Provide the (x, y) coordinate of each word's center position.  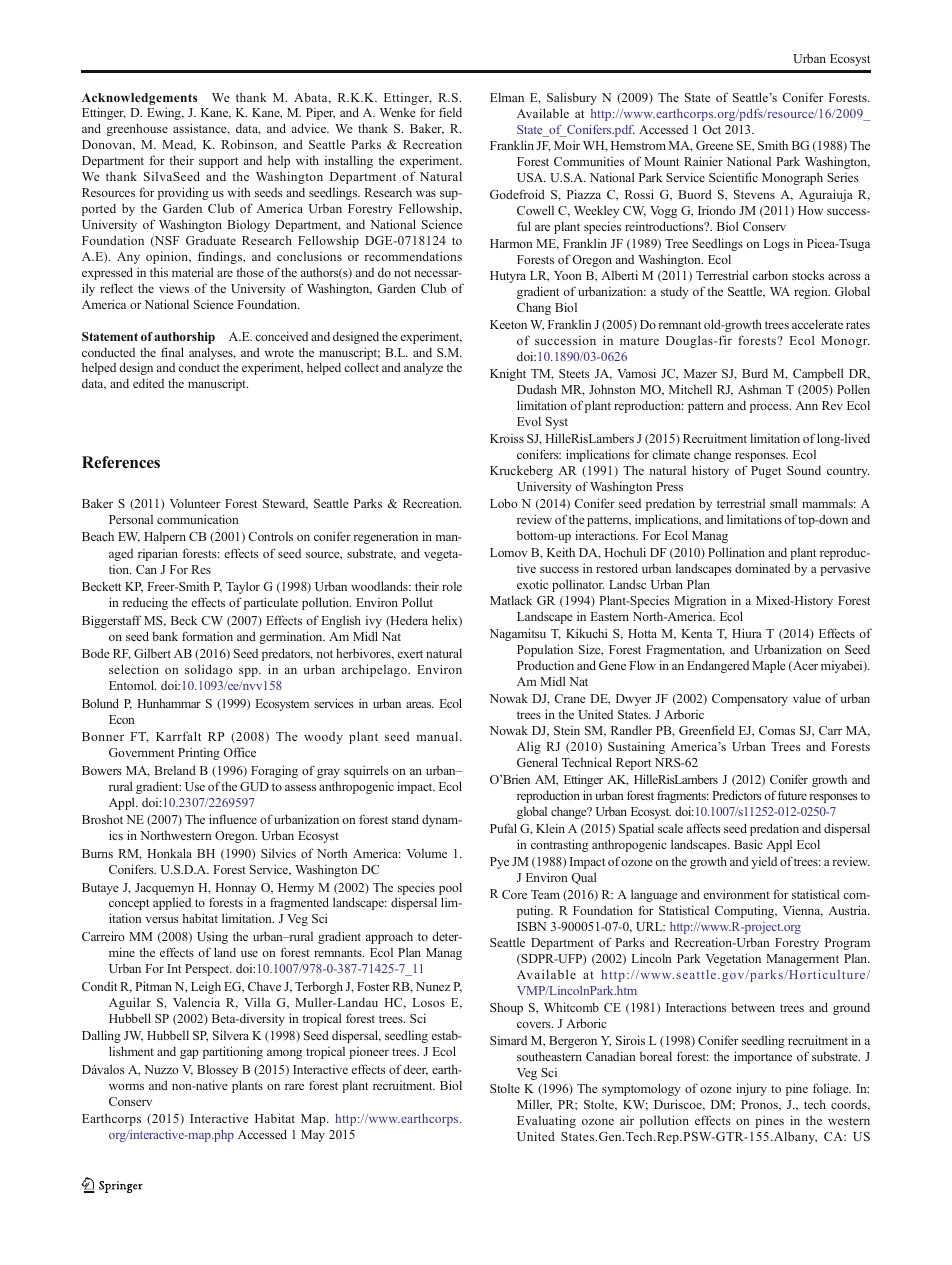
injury (751, 1089)
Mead (179, 145)
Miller (534, 1105)
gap (189, 1054)
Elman (507, 97)
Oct (711, 129)
